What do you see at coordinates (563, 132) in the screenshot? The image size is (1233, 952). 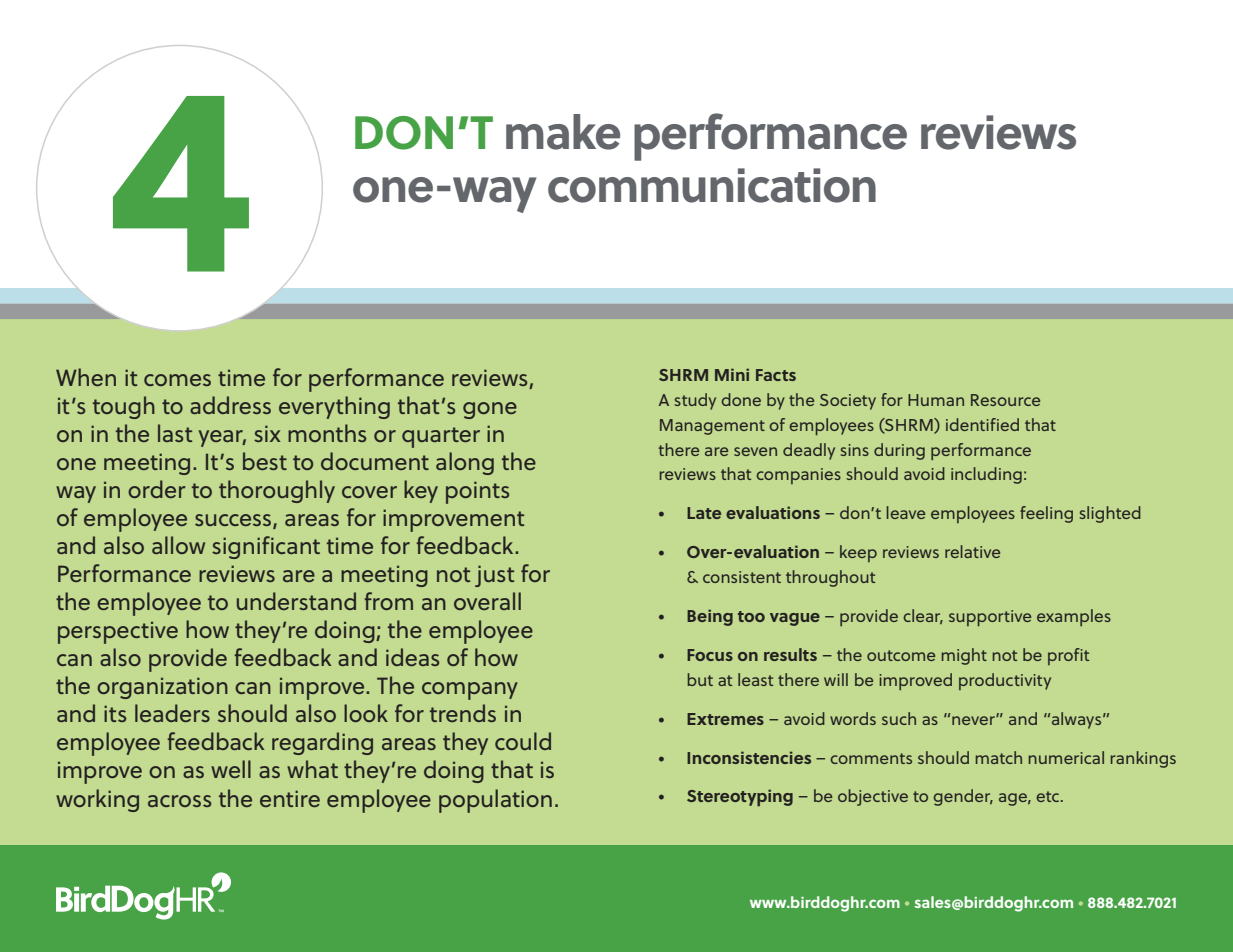 I see `make` at bounding box center [563, 132].
